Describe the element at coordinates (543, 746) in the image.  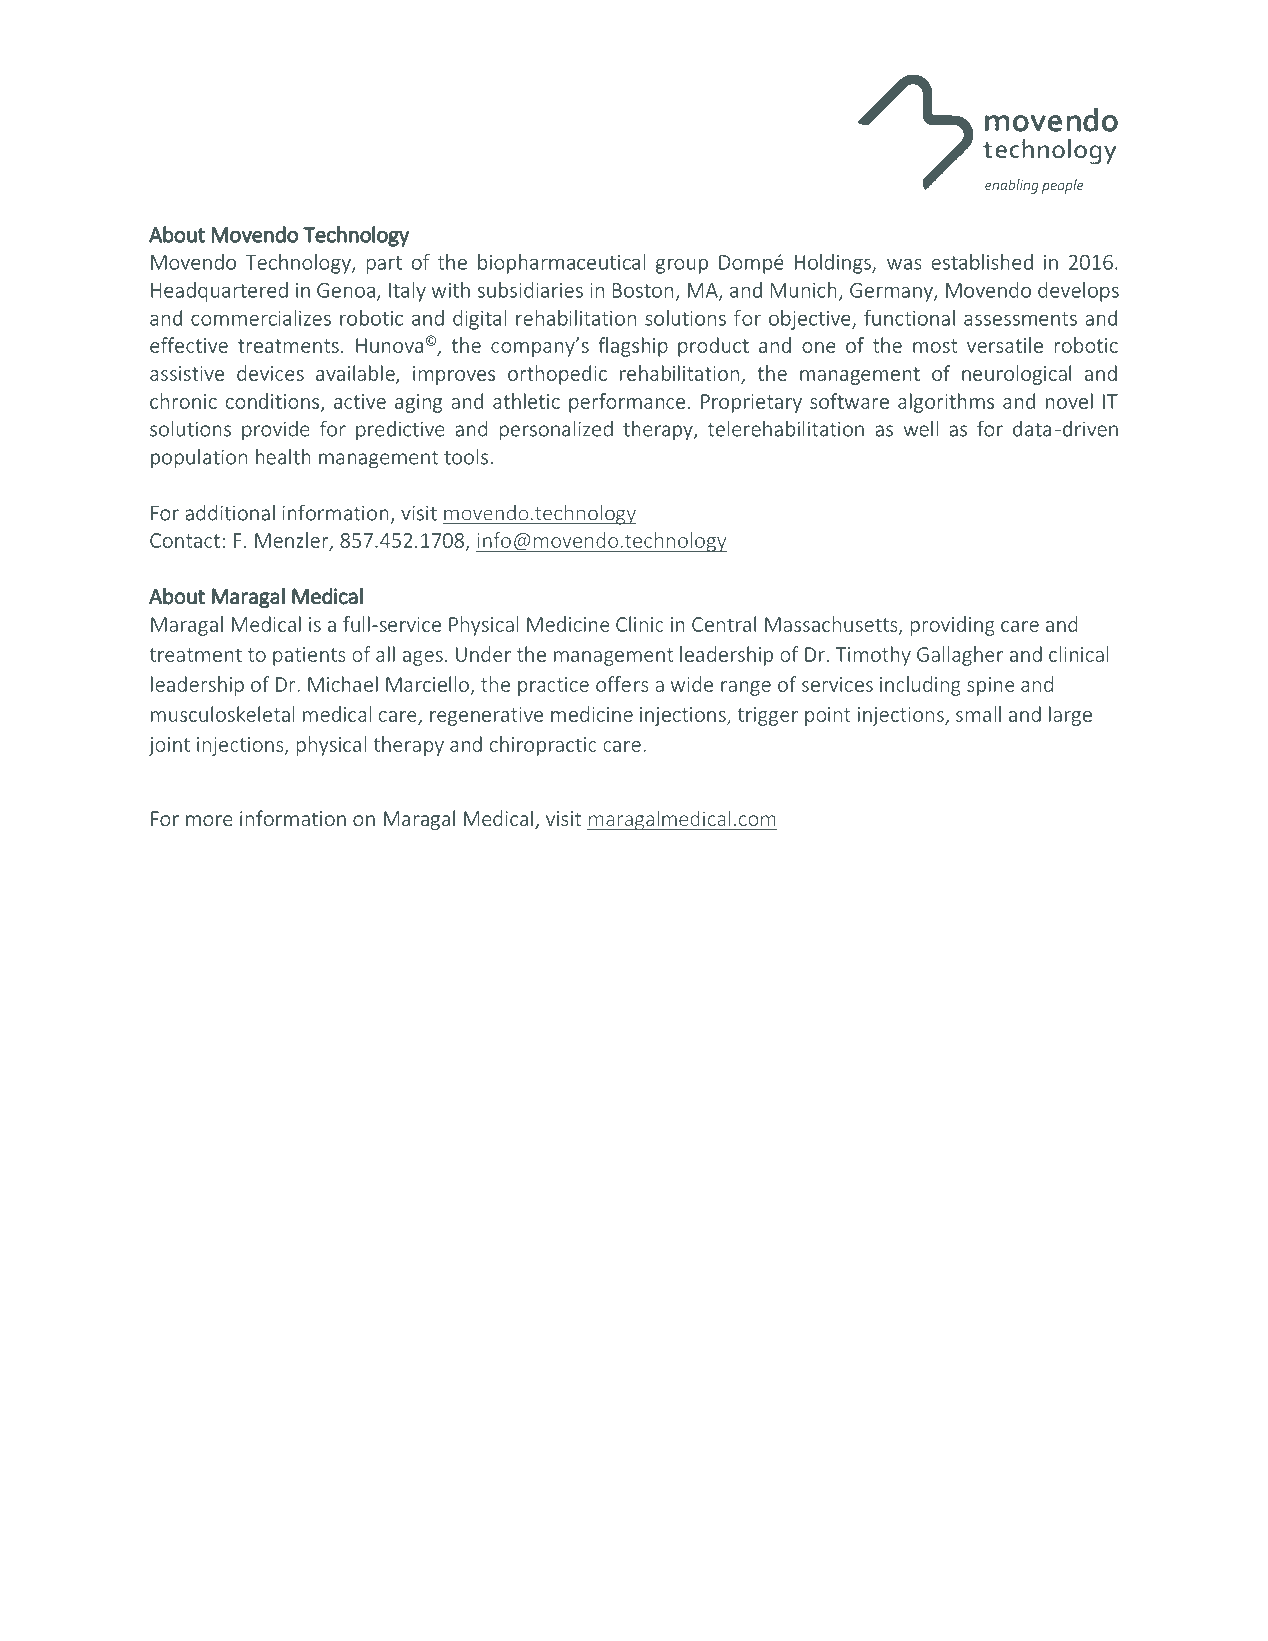
I see `chiropractic` at that location.
